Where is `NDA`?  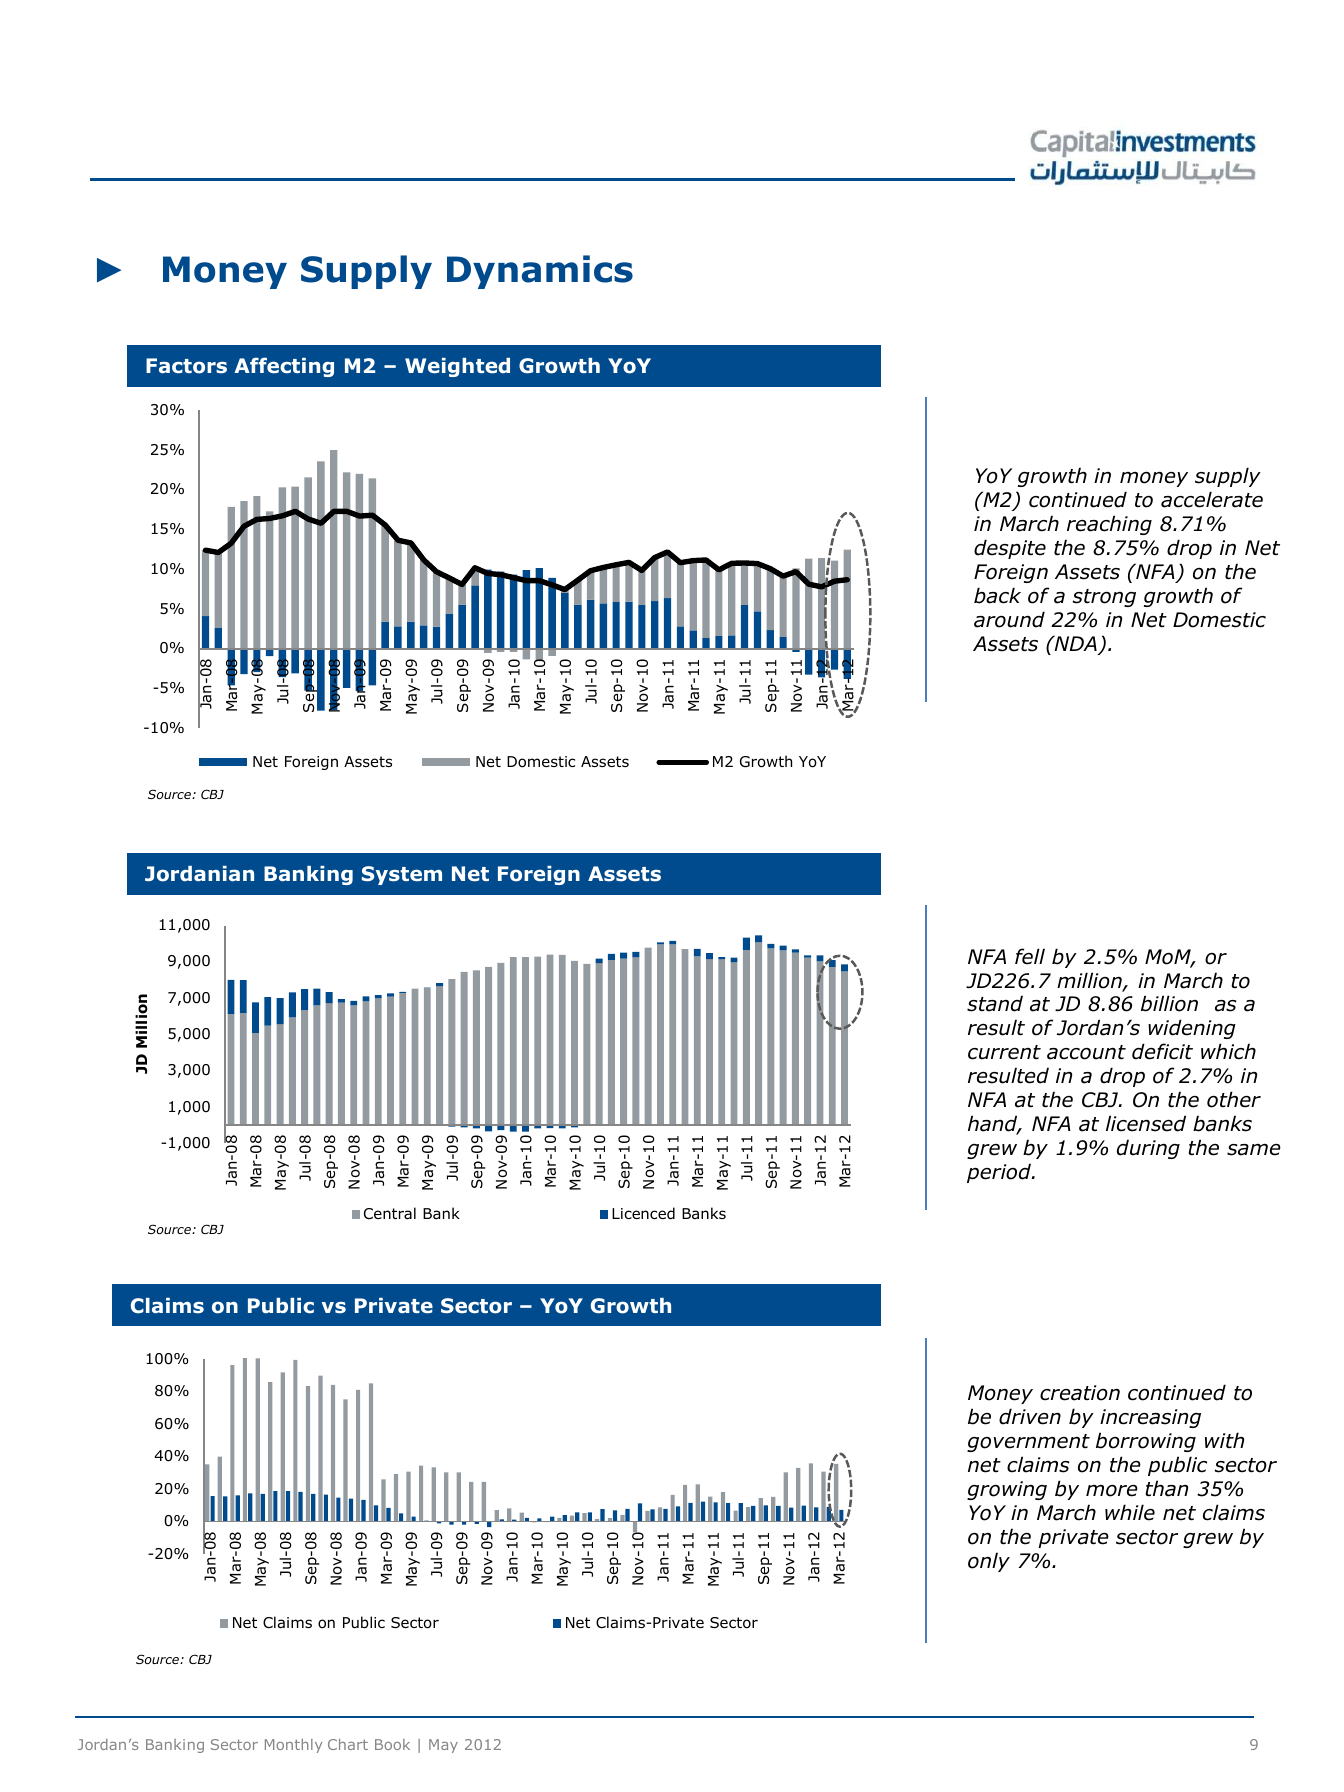 NDA is located at coordinates (1075, 644).
